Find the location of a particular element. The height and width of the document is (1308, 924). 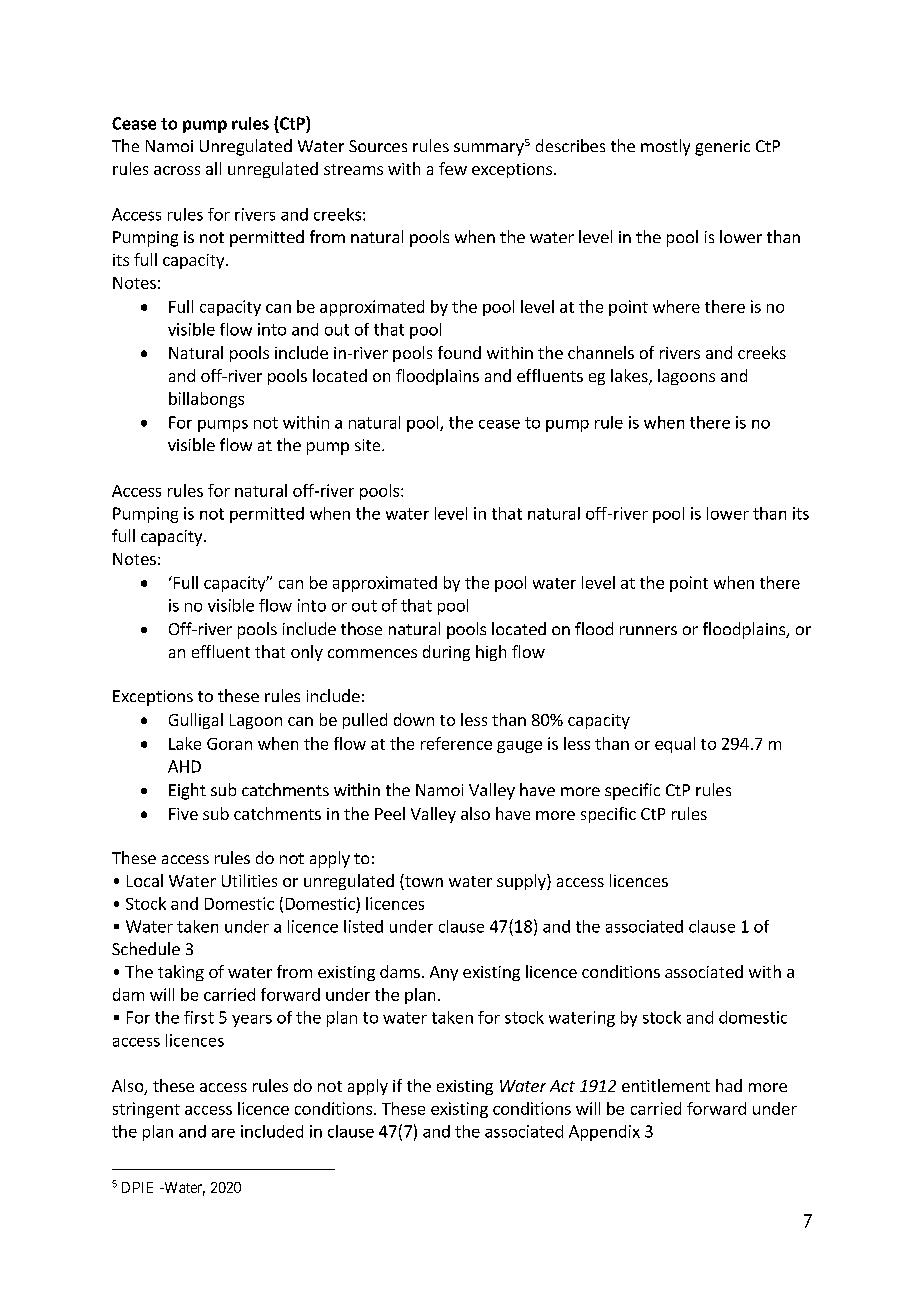

few is located at coordinates (453, 168).
